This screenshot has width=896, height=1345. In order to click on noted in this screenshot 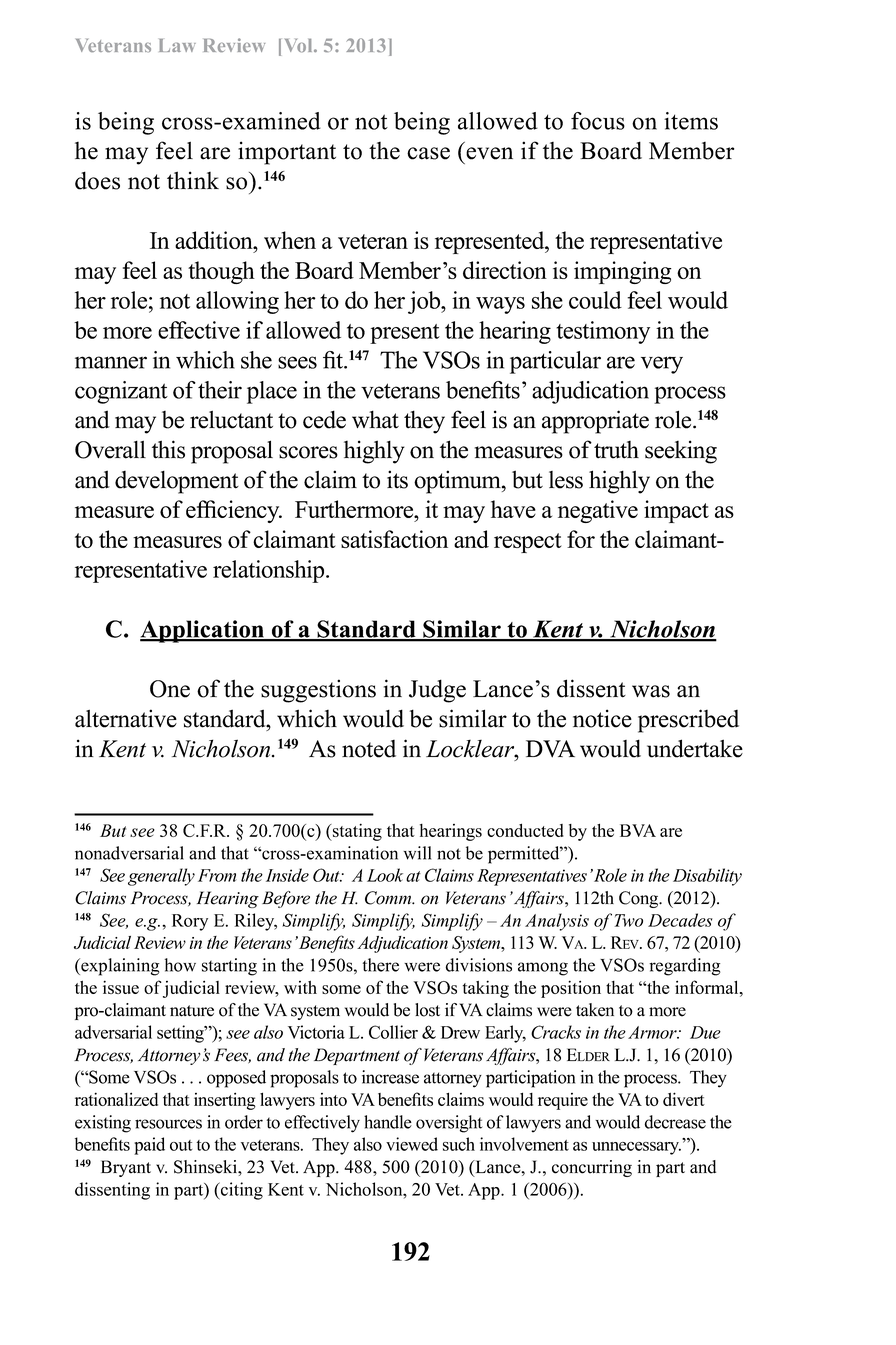, I will do `click(369, 749)`.
